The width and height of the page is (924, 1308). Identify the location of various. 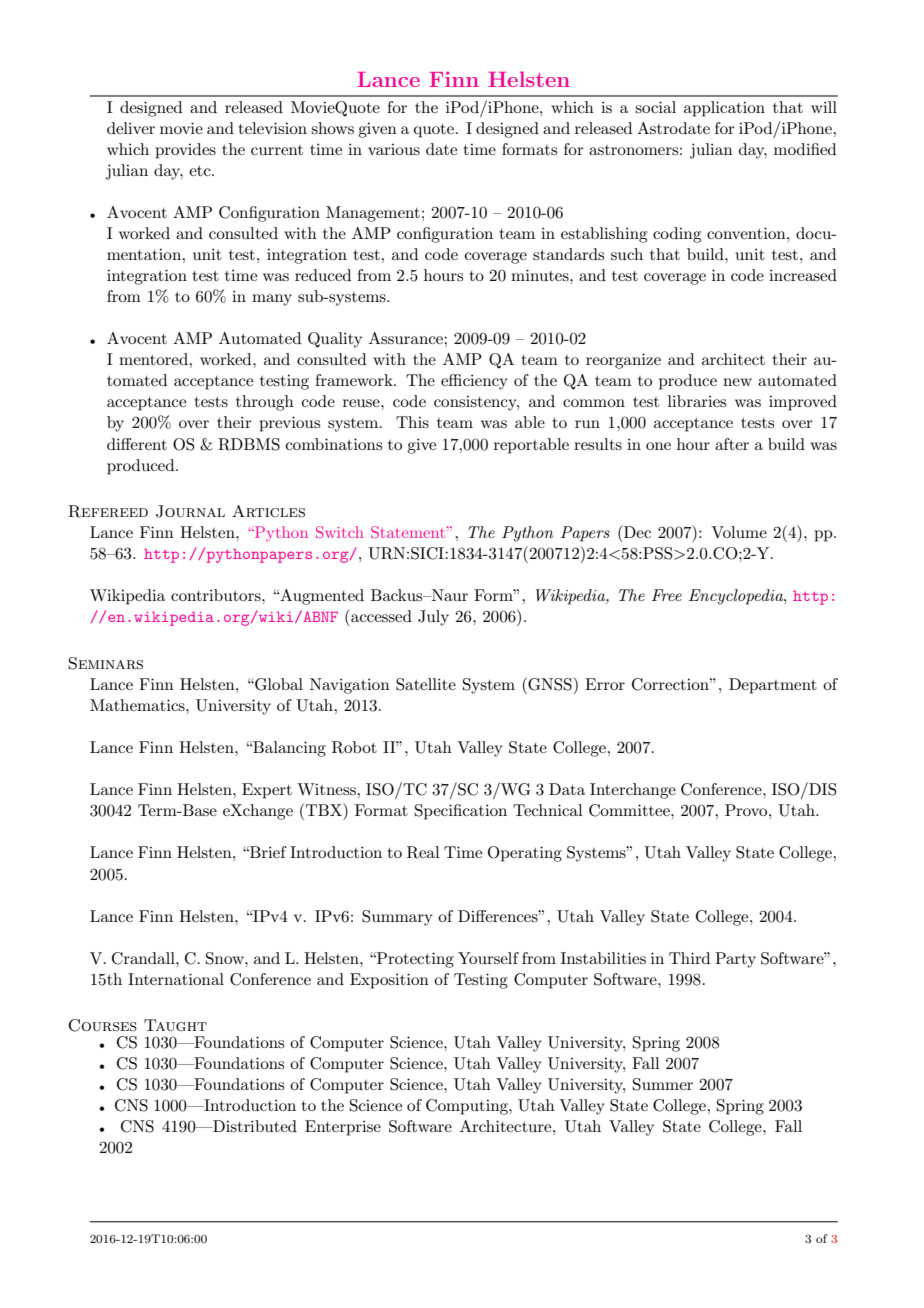
(394, 149).
